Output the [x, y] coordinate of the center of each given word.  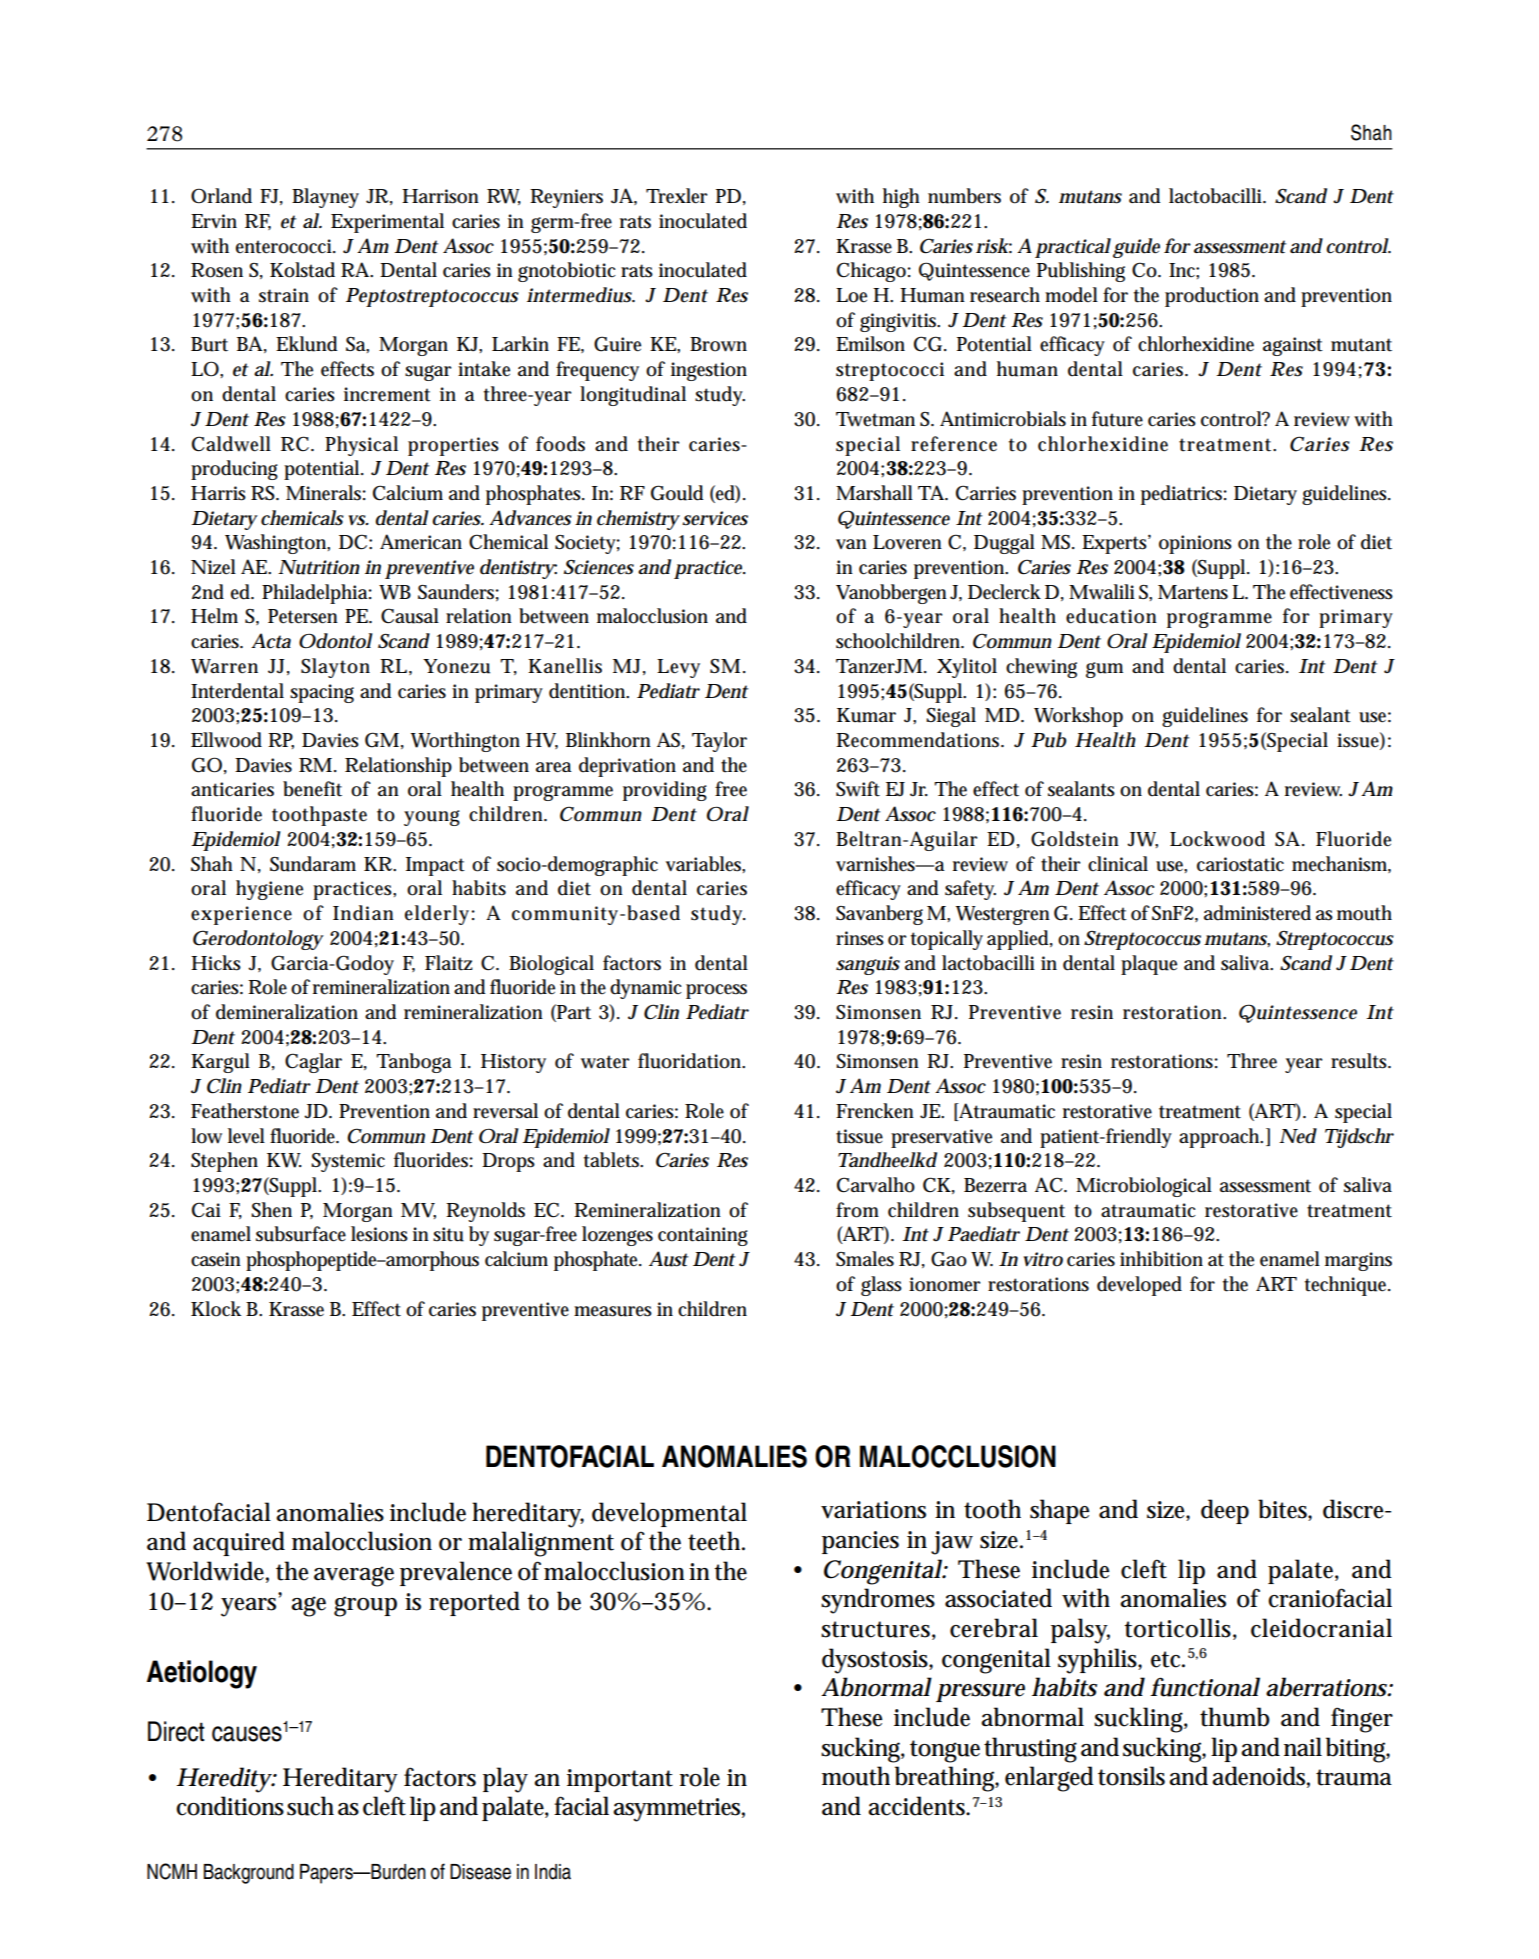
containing [703, 1236]
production [1212, 297]
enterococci [285, 246]
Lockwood [1217, 839]
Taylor [719, 742]
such [310, 1806]
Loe [851, 295]
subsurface [301, 1234]
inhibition [1161, 1259]
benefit [312, 789]
